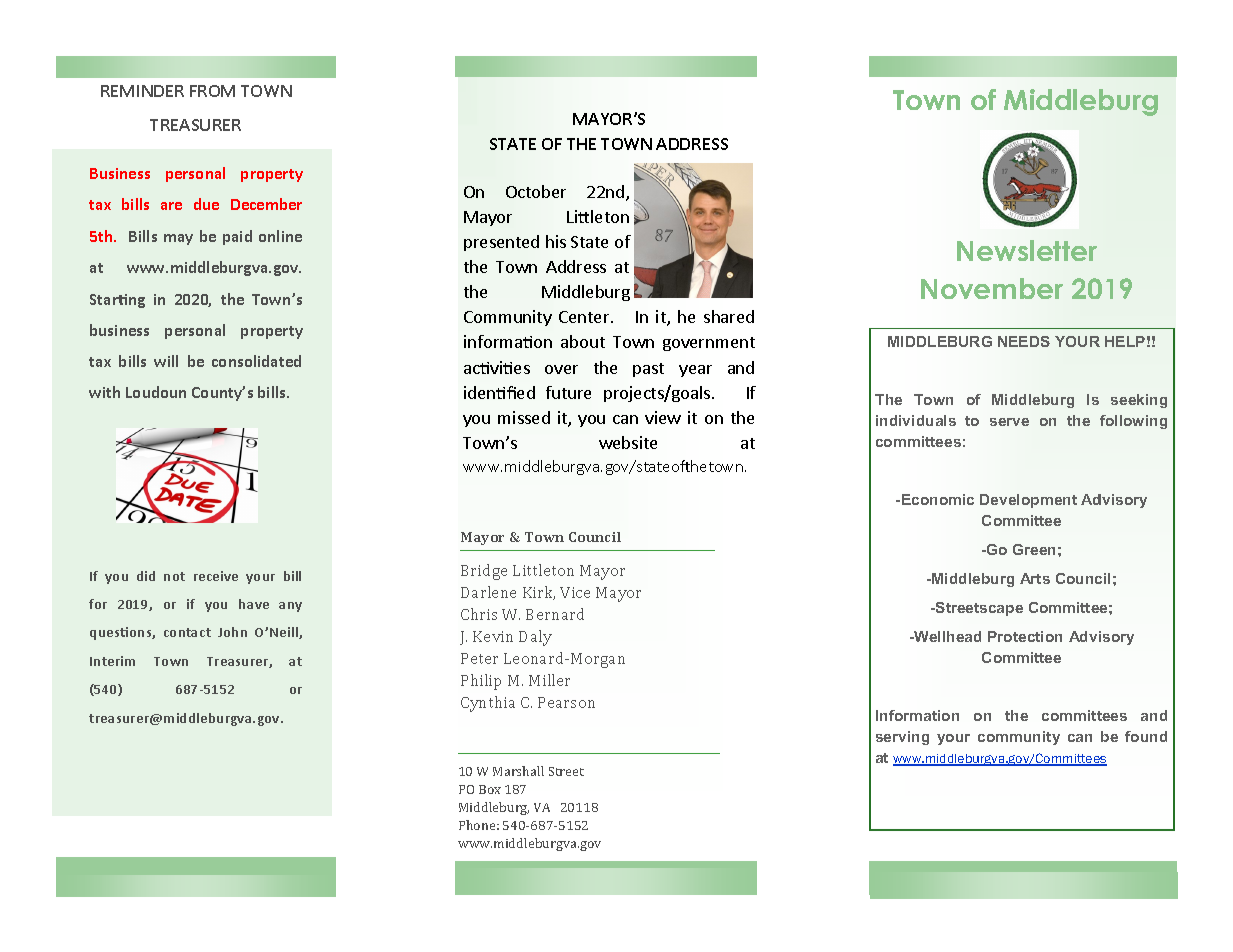 This document has height=952, width=1233. I want to click on Vice, so click(575, 592).
